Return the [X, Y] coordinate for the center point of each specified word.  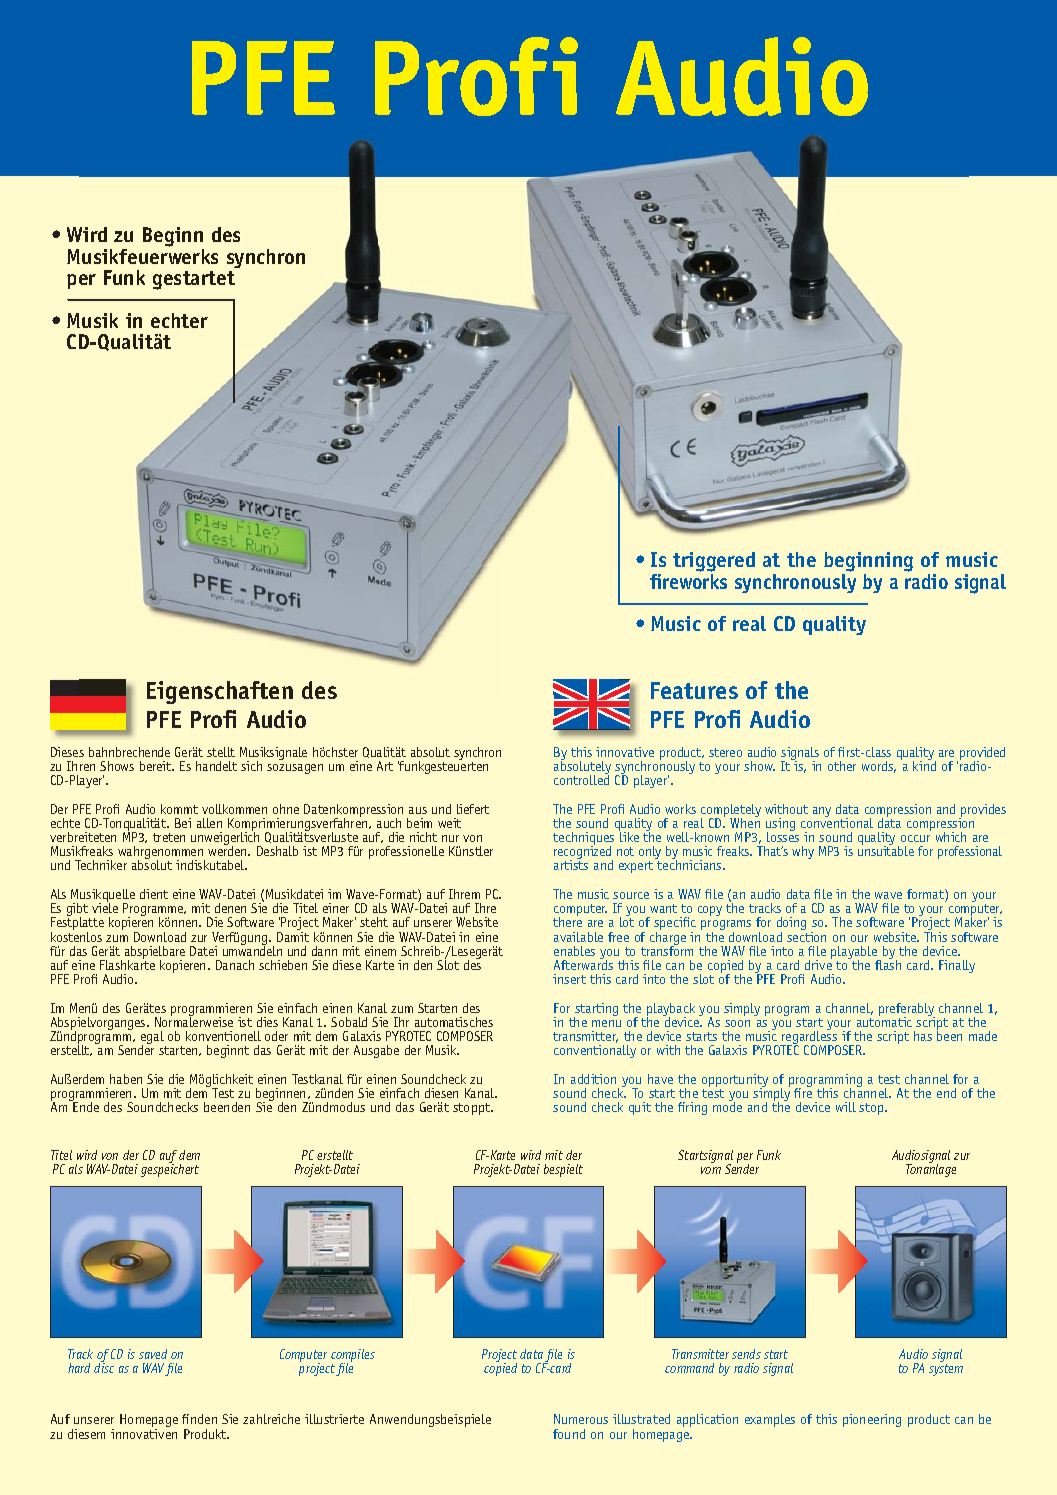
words [879, 767]
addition [593, 1079]
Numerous [581, 1419]
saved [153, 1354]
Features [694, 690]
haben [126, 1079]
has [923, 1036]
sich [251, 766]
